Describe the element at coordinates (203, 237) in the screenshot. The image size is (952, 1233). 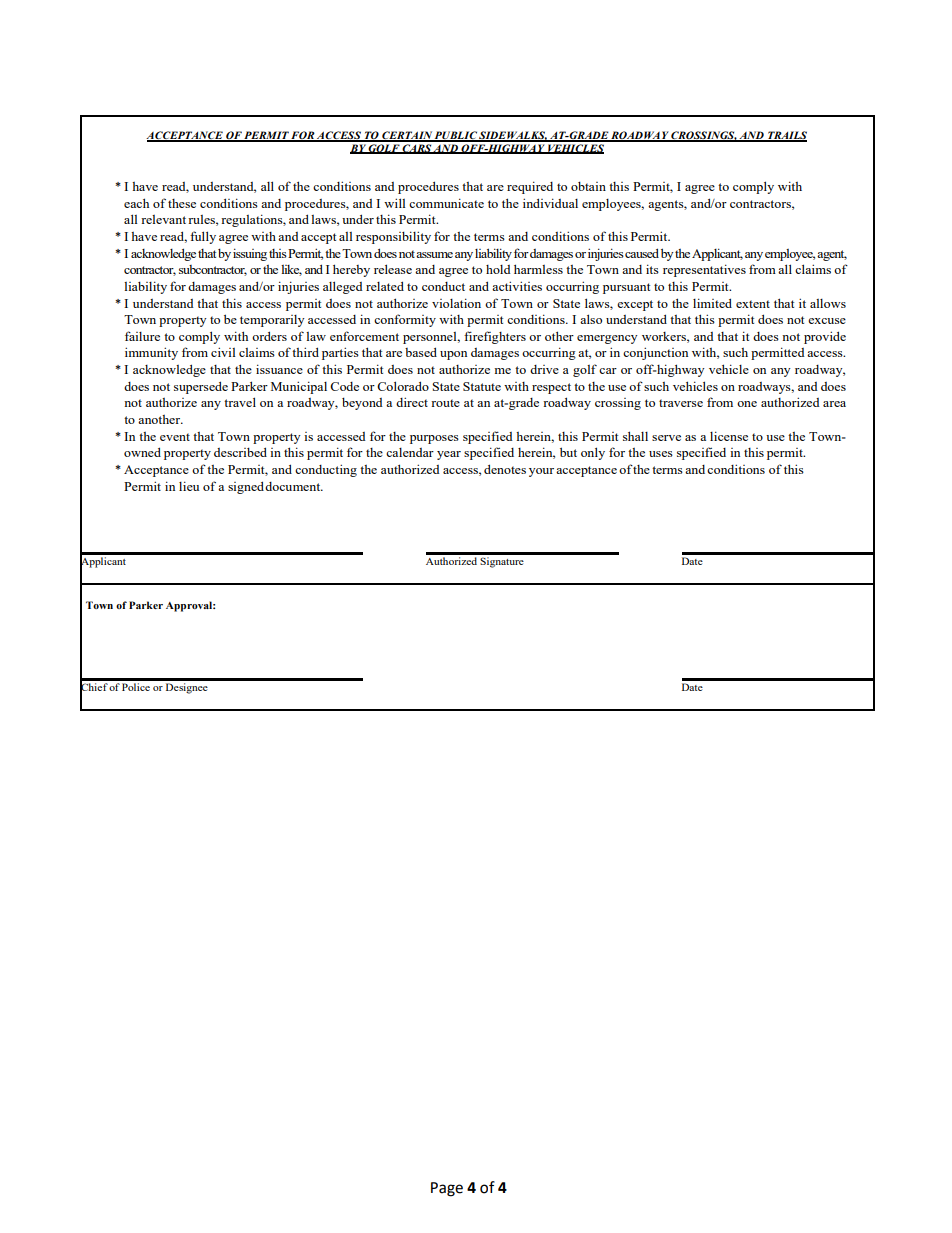
I see `fully` at that location.
